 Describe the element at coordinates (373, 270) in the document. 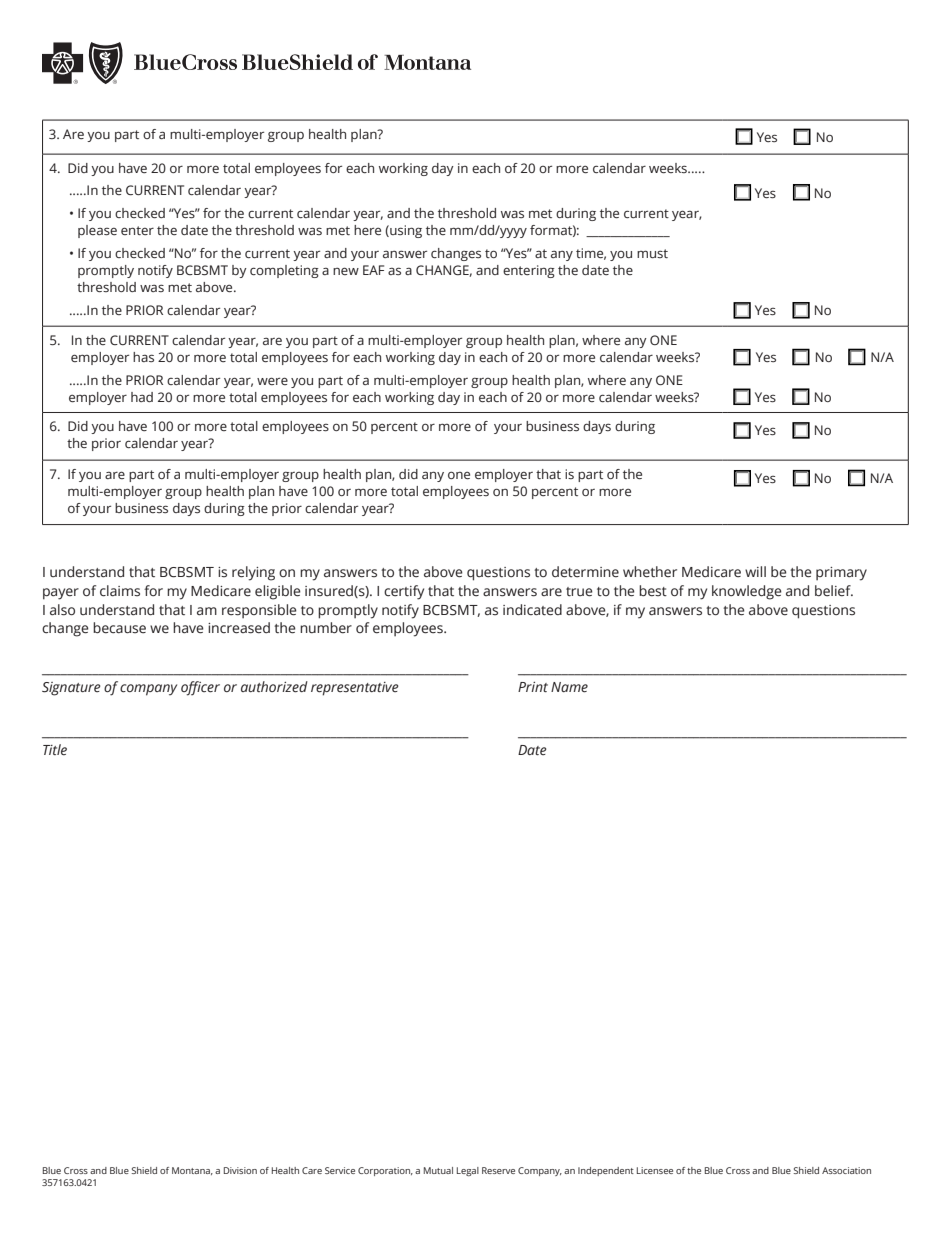

I see `EAF` at that location.
